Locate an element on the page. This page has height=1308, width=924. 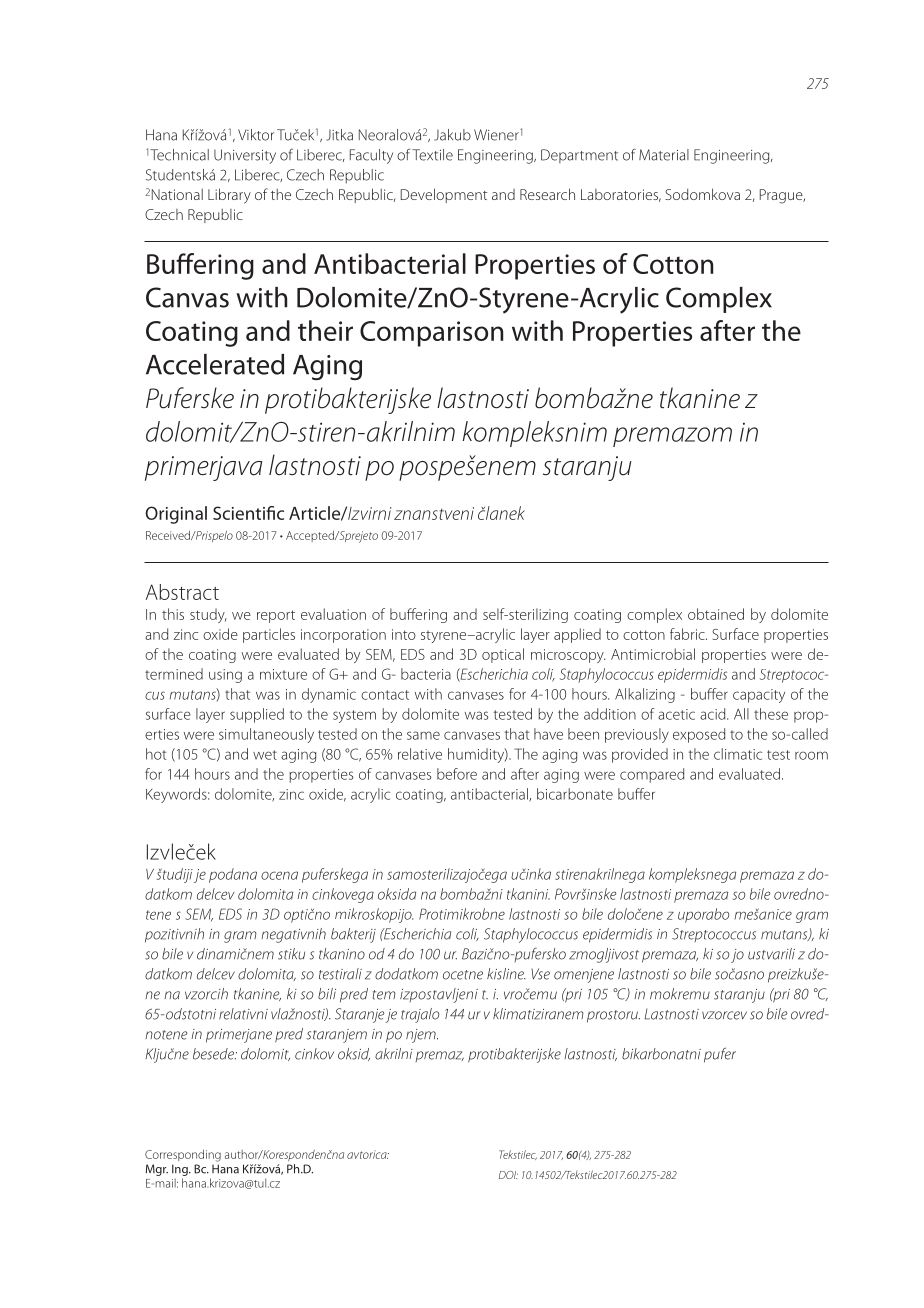
into is located at coordinates (404, 634).
